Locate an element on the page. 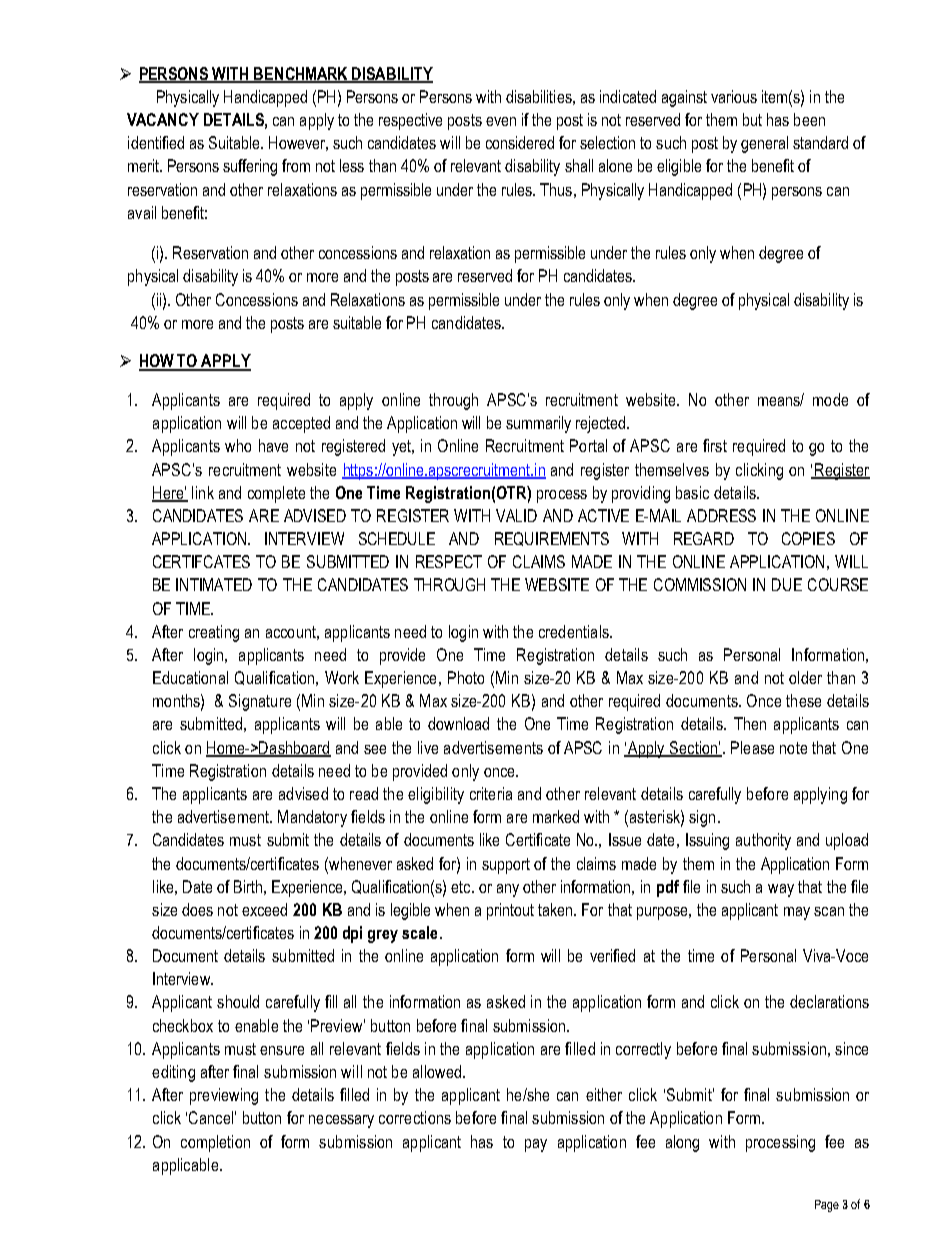 This document has width=952, height=1233. criteria is located at coordinates (491, 793).
